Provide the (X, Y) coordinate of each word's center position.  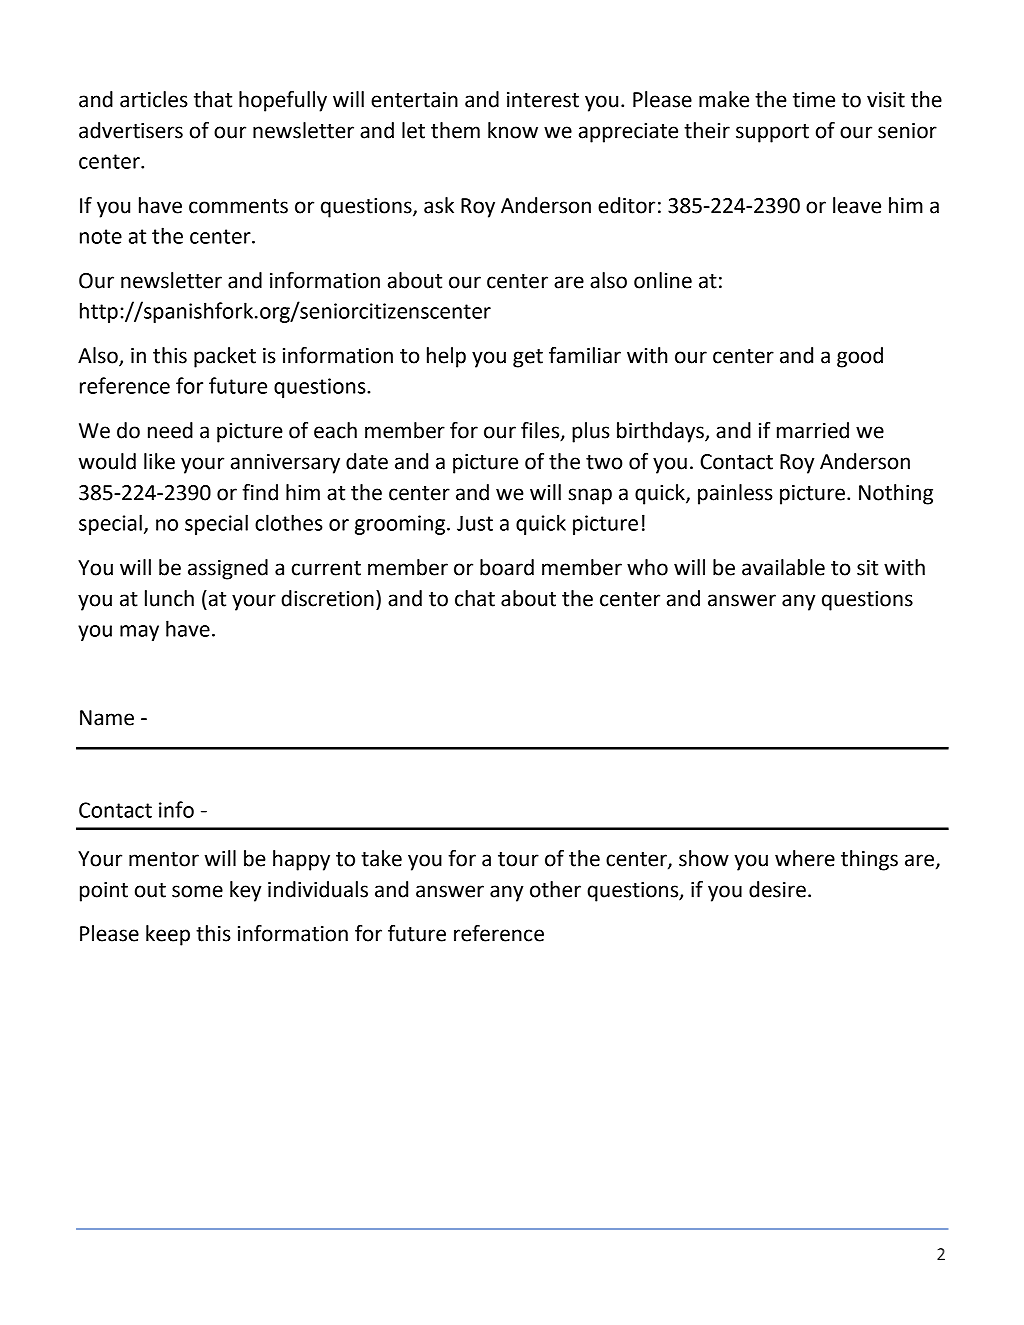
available (783, 567)
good (860, 357)
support (772, 133)
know (513, 130)
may (139, 633)
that (213, 99)
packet (225, 357)
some (197, 891)
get (528, 358)
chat (475, 598)
